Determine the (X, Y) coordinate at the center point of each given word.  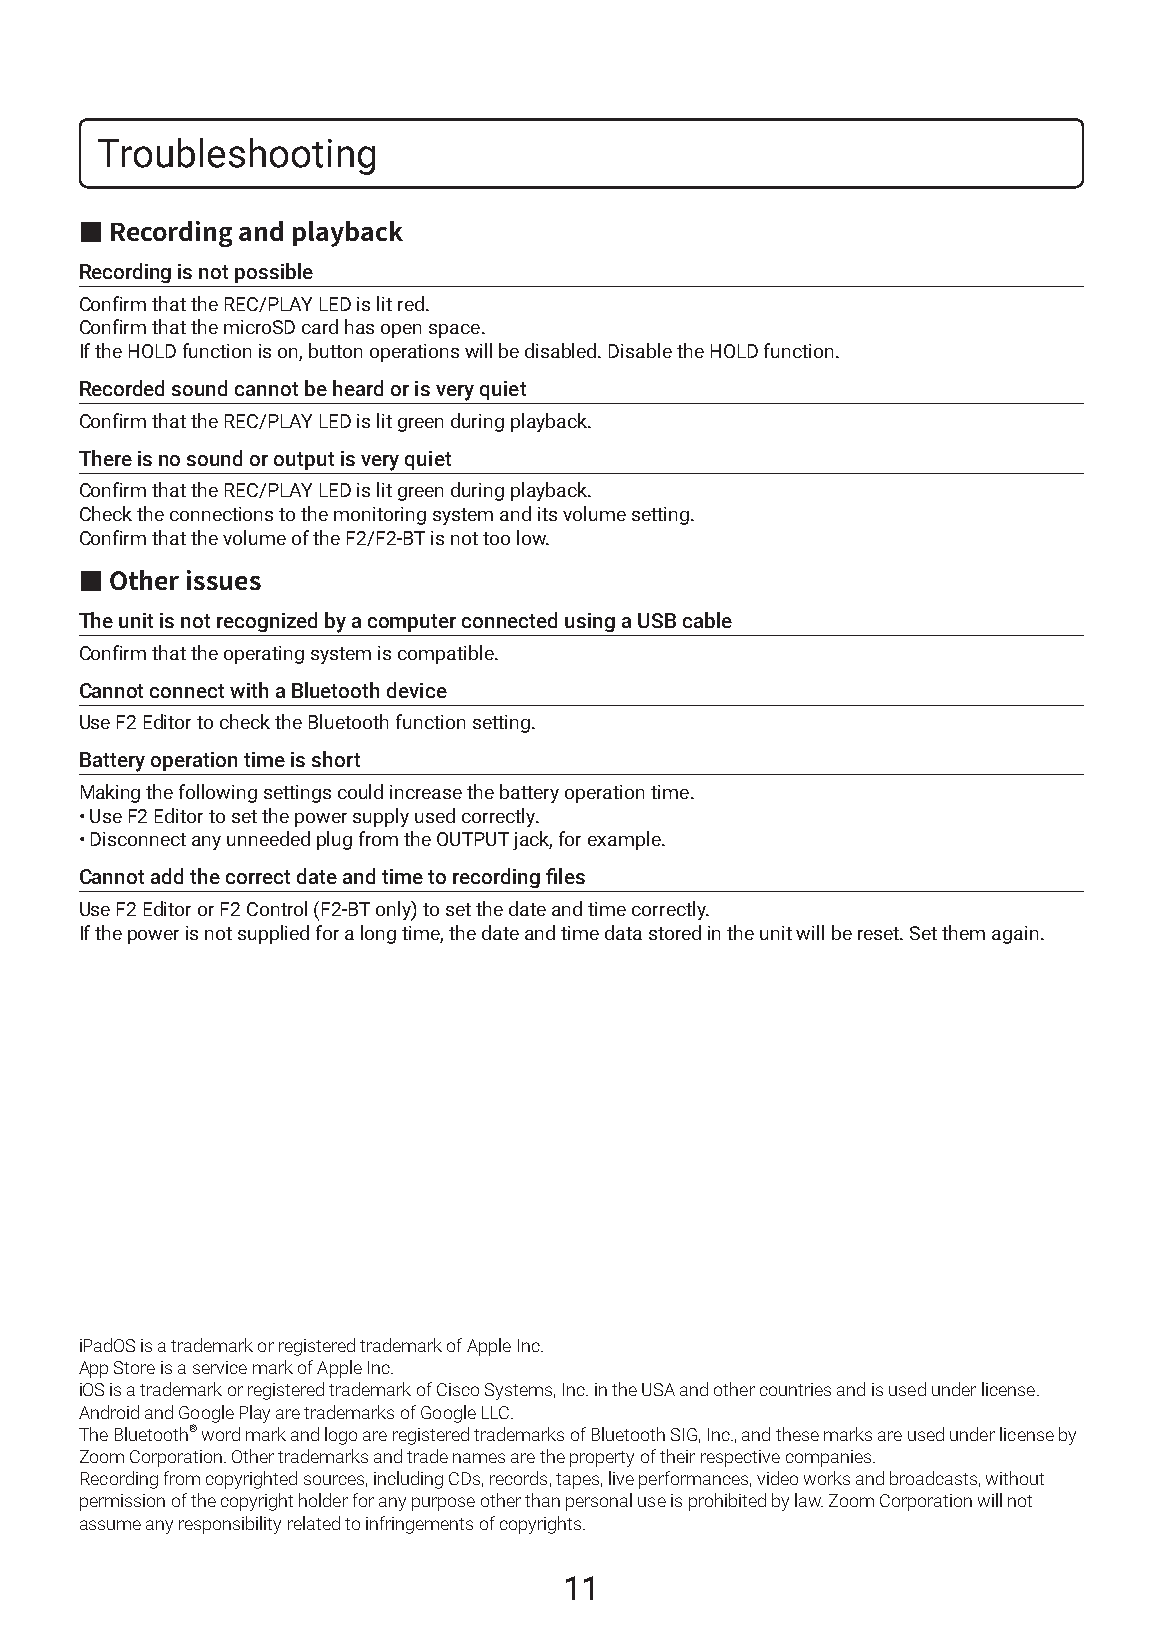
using (590, 622)
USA (658, 1389)
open (401, 331)
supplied (273, 934)
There (105, 458)
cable (707, 620)
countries (795, 1389)
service (220, 1367)
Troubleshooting (236, 156)
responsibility (230, 1525)
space (454, 331)
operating (264, 655)
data (623, 932)
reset (880, 933)
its (547, 514)
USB (657, 620)
